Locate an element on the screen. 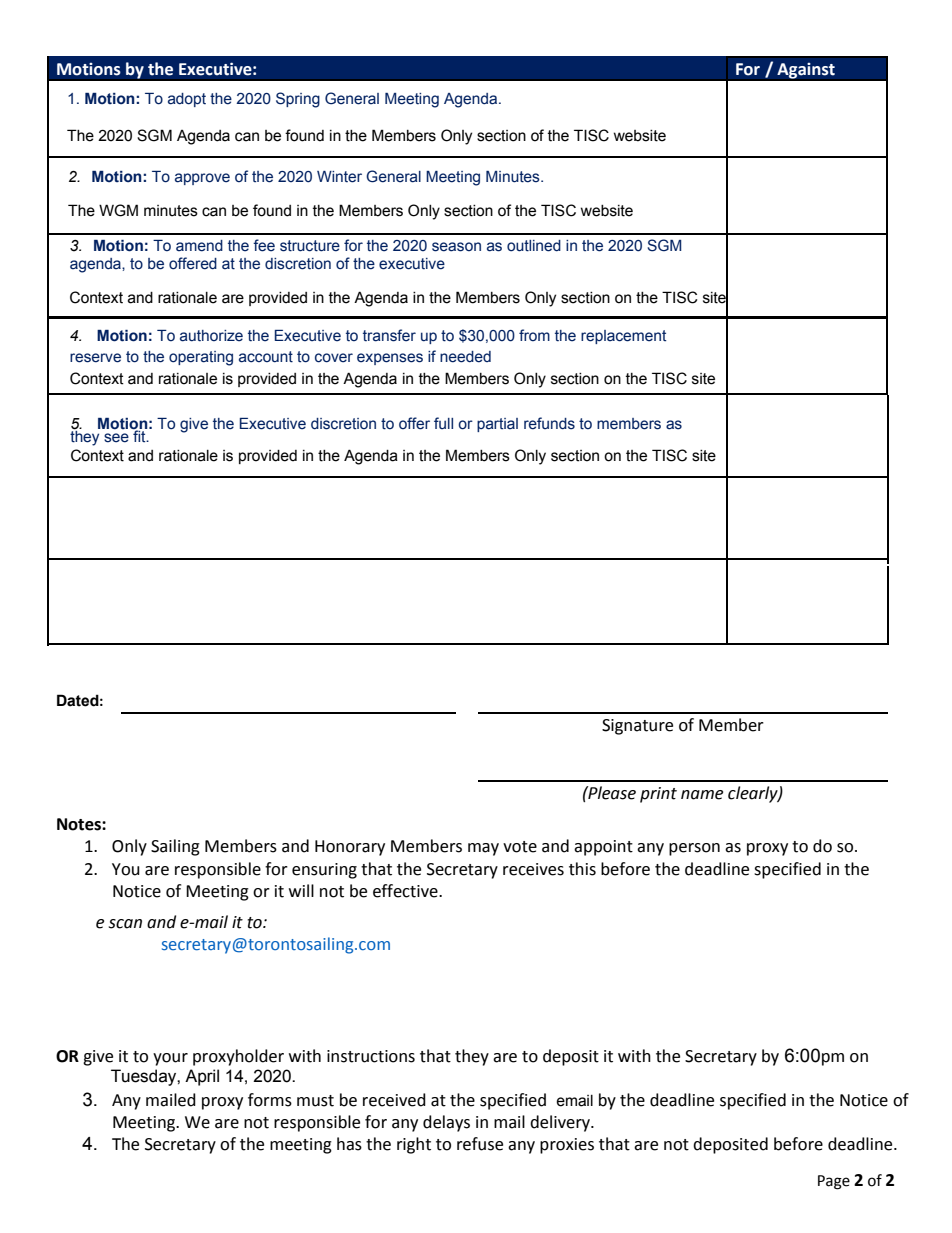 The width and height of the screenshot is (952, 1233). outlined is located at coordinates (534, 246).
